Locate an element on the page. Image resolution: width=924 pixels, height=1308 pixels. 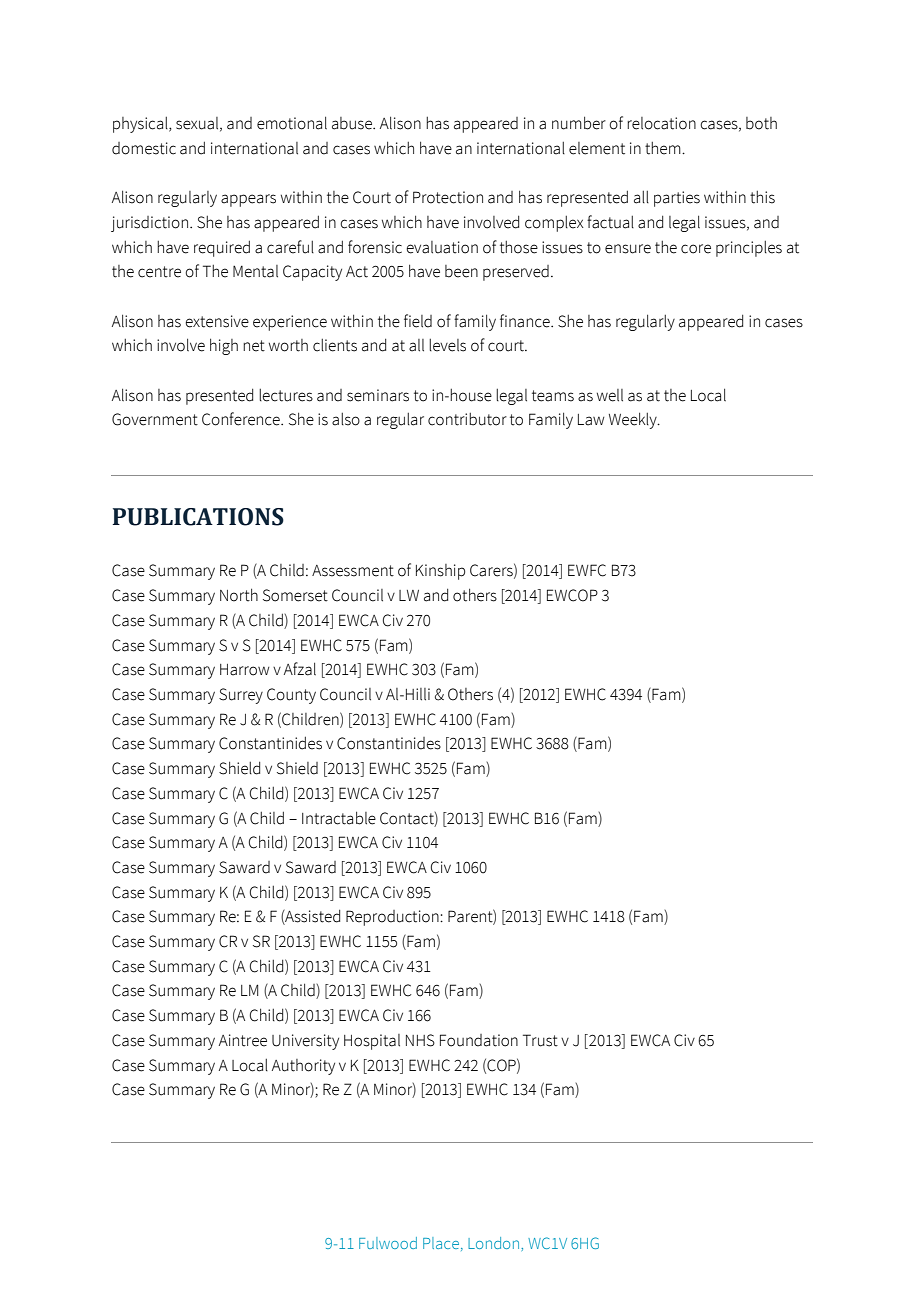
Surrey is located at coordinates (241, 696).
